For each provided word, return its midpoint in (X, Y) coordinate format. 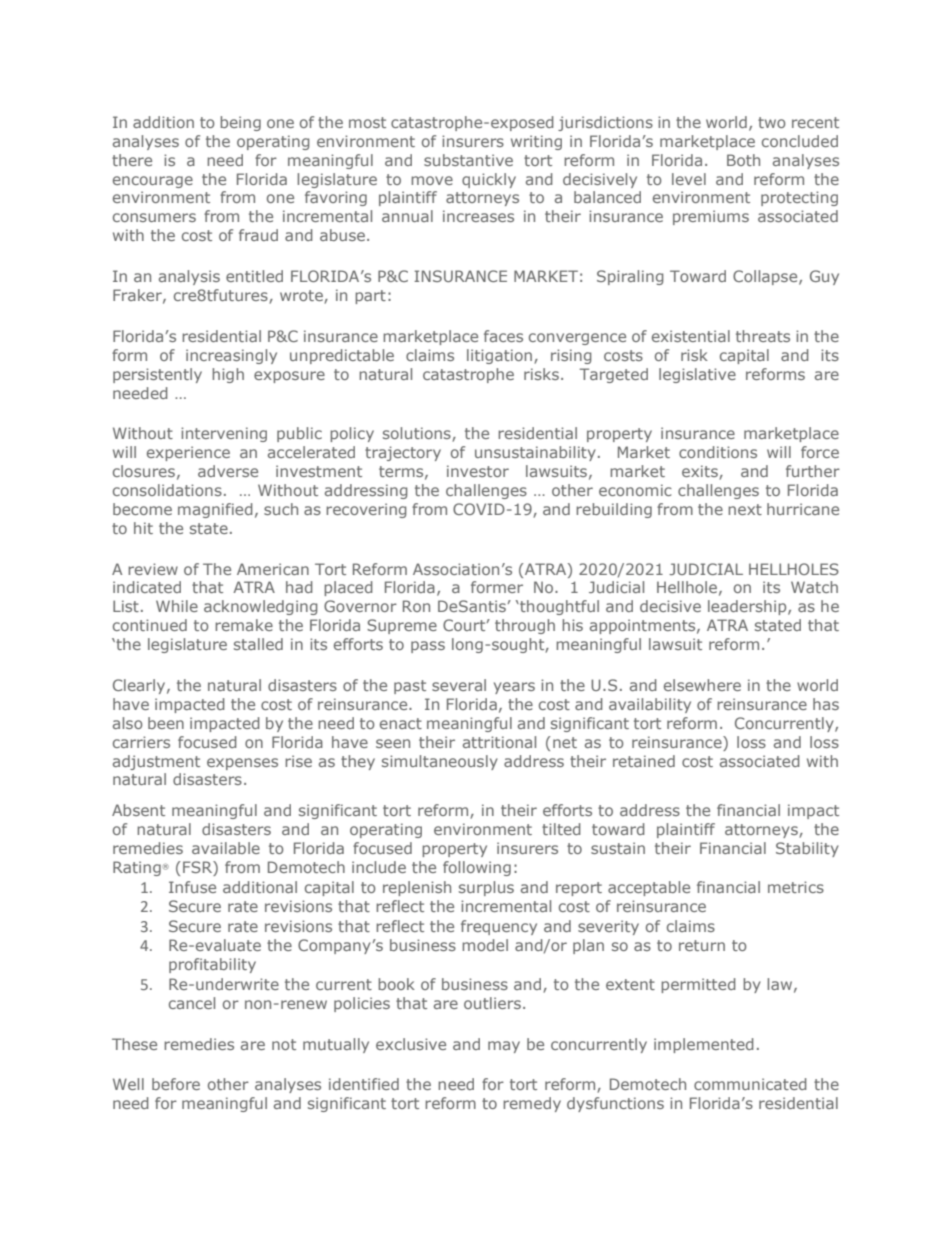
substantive (468, 160)
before (176, 1084)
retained (644, 761)
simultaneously (440, 762)
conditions (718, 452)
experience (188, 453)
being (240, 123)
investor (478, 471)
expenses (242, 764)
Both (743, 160)
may (504, 1047)
